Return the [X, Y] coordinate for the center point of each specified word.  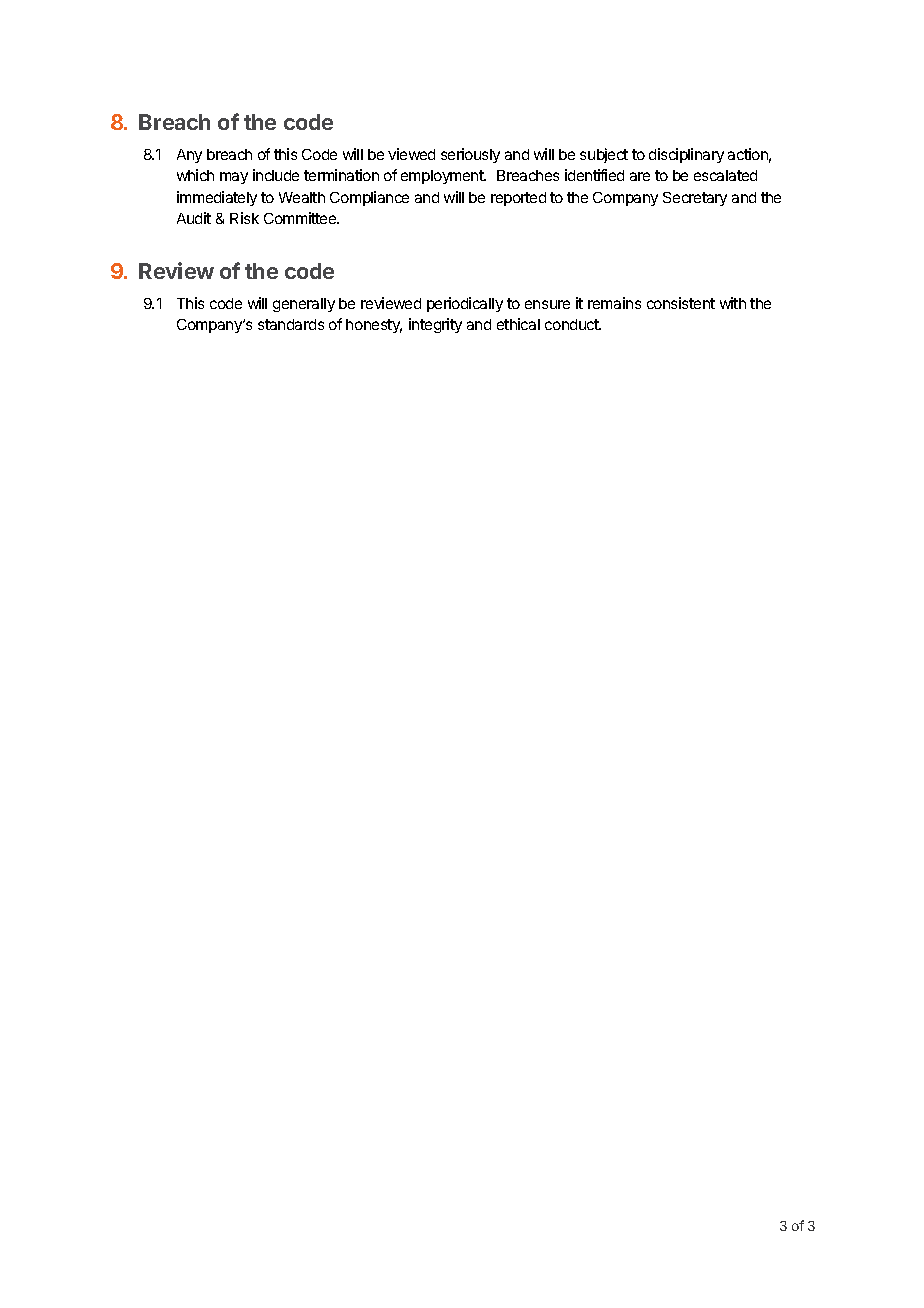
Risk [244, 218]
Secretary [695, 199]
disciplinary [686, 155]
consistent [681, 303]
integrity [435, 325]
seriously [470, 155]
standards [291, 324]
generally [304, 305]
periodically [465, 304]
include [276, 175]
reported [518, 199]
